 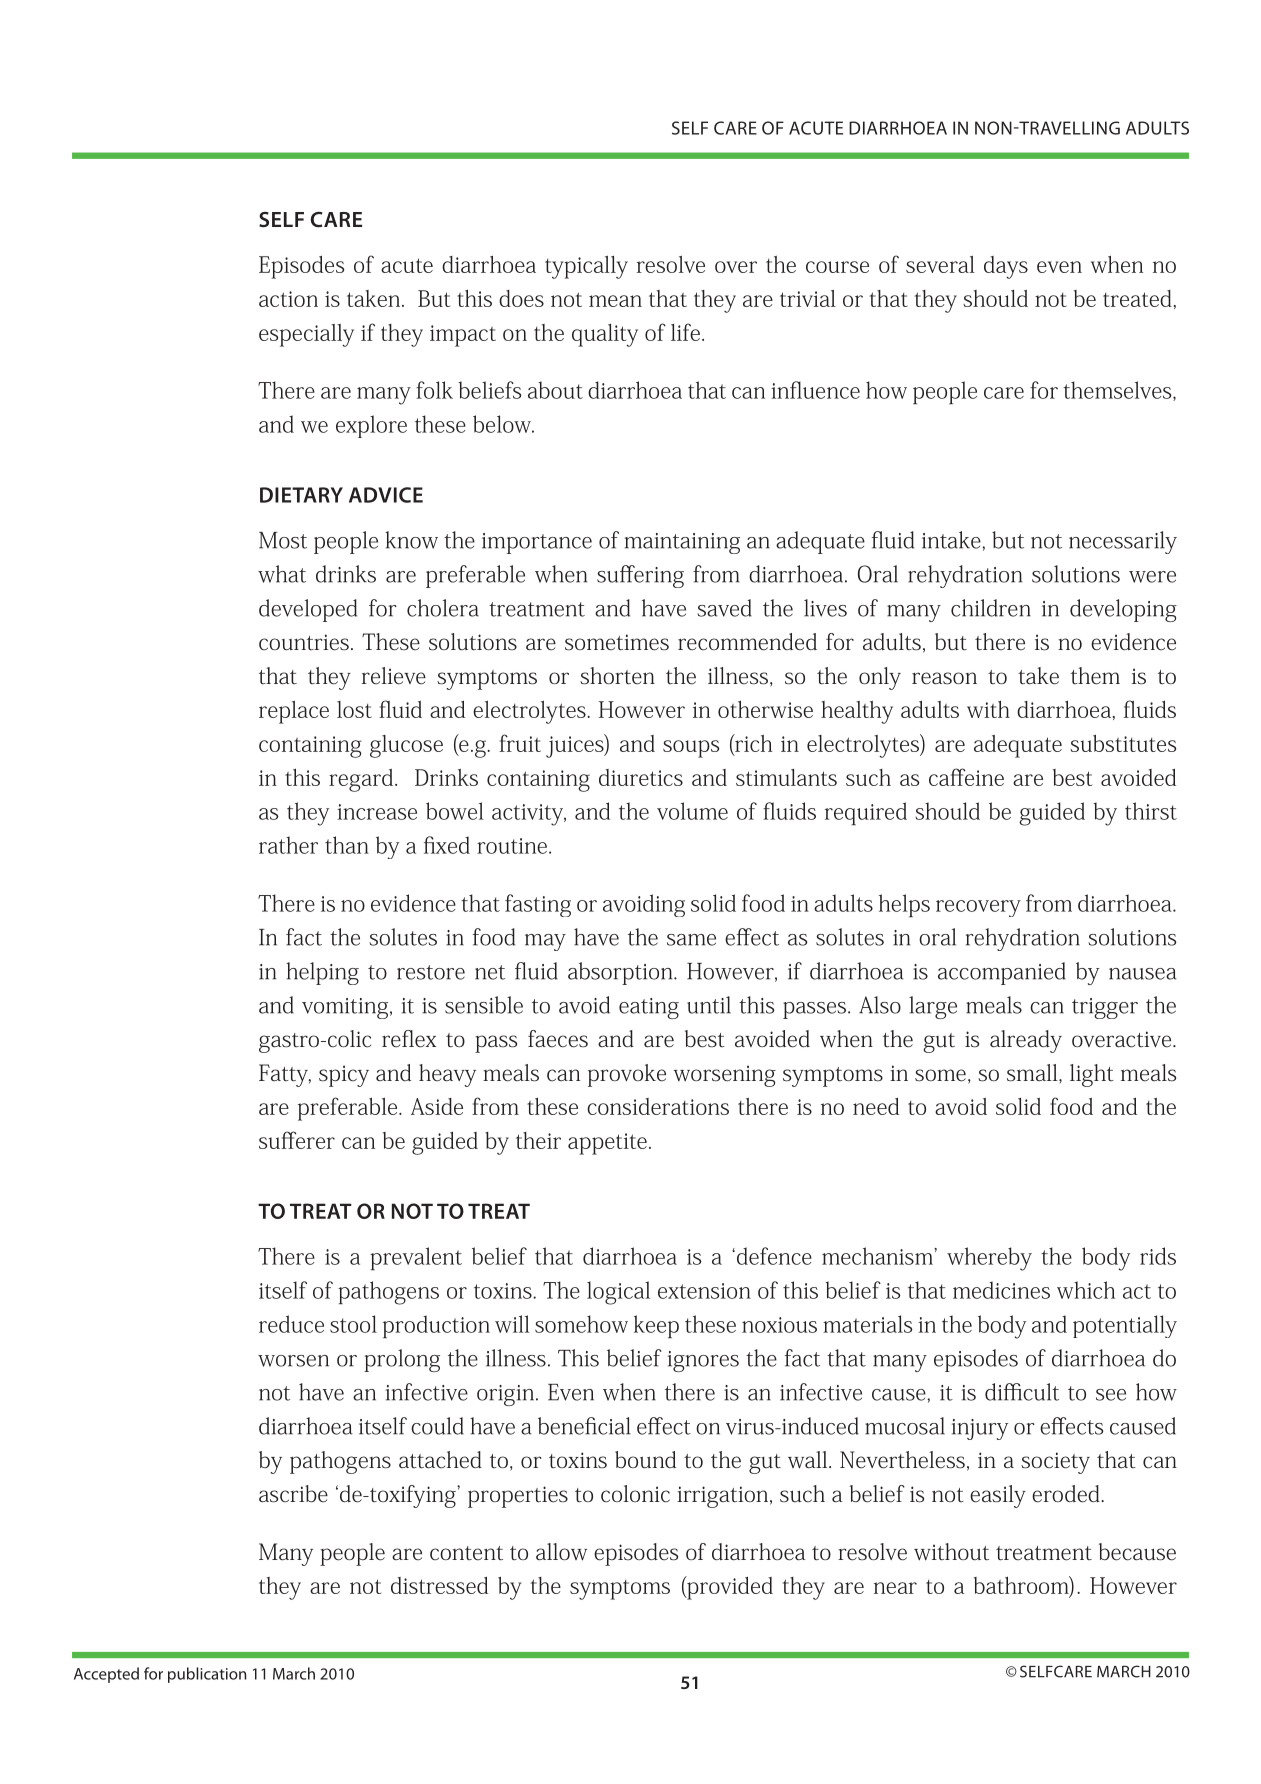 I want to click on days, so click(x=1006, y=267).
